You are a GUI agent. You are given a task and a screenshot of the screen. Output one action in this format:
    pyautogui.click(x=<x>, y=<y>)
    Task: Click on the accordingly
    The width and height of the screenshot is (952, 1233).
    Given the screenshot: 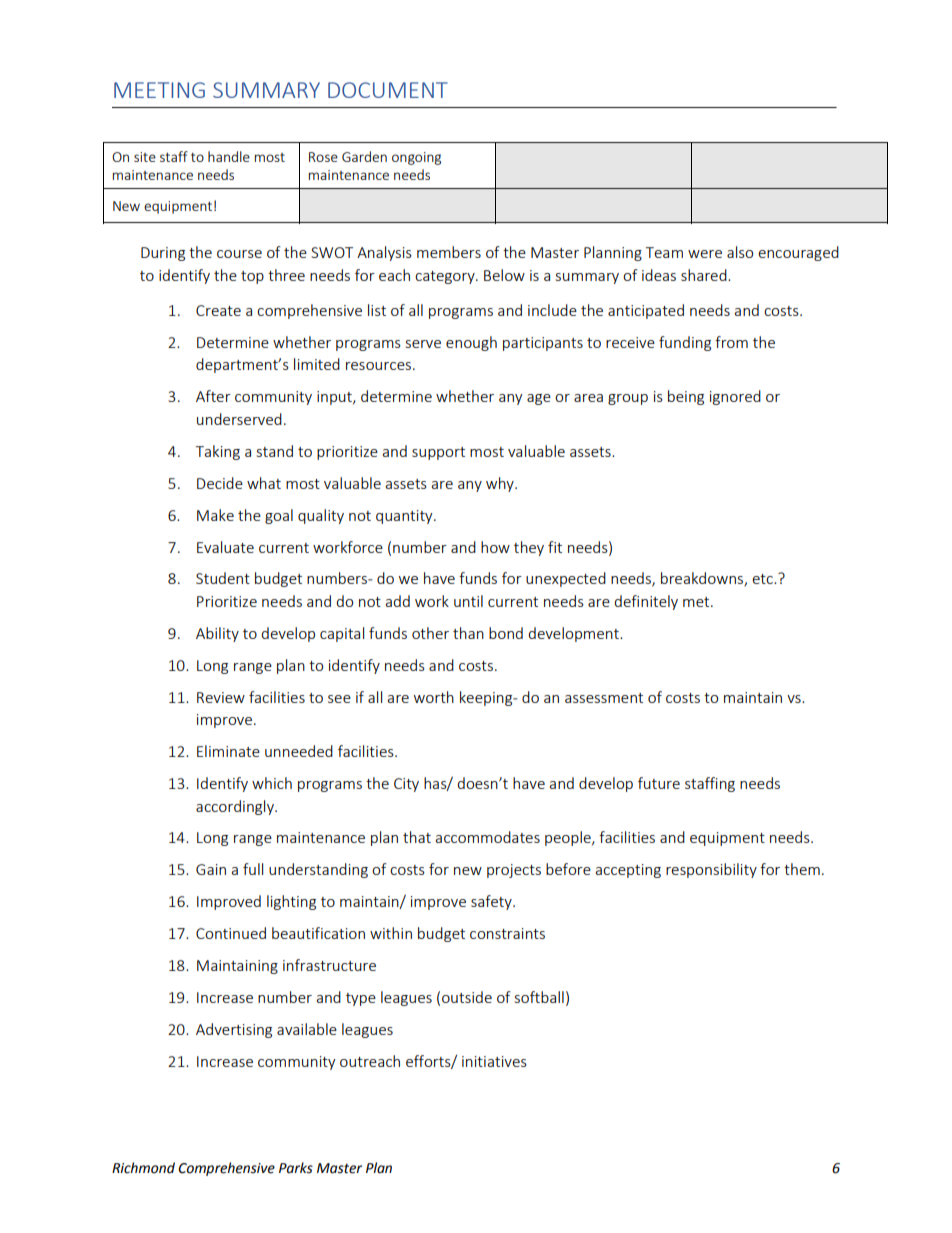 What is the action you would take?
    pyautogui.click(x=236, y=807)
